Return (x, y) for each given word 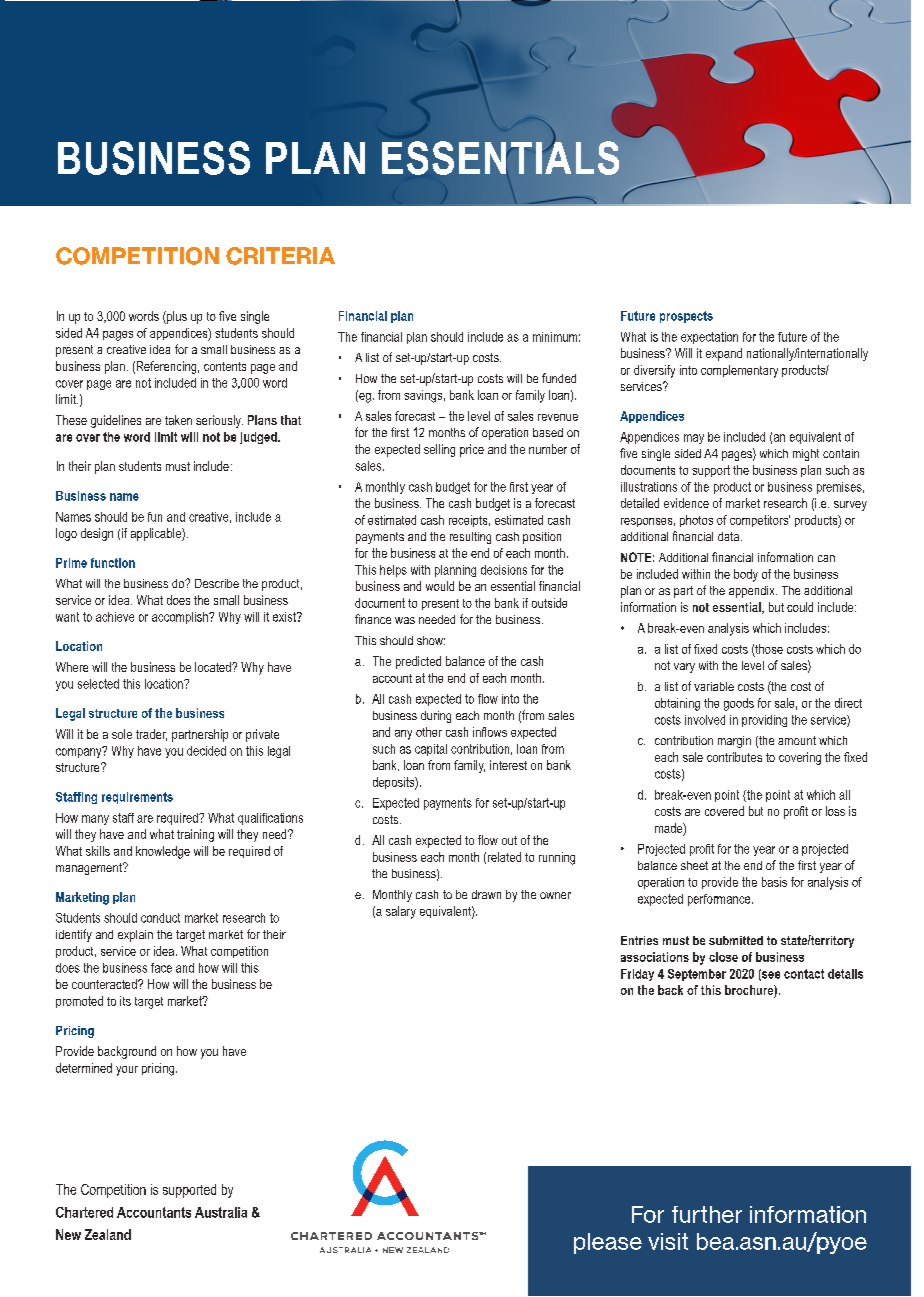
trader (151, 735)
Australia (221, 1212)
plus (176, 317)
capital (431, 750)
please (608, 1243)
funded (559, 378)
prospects (686, 317)
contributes (734, 757)
